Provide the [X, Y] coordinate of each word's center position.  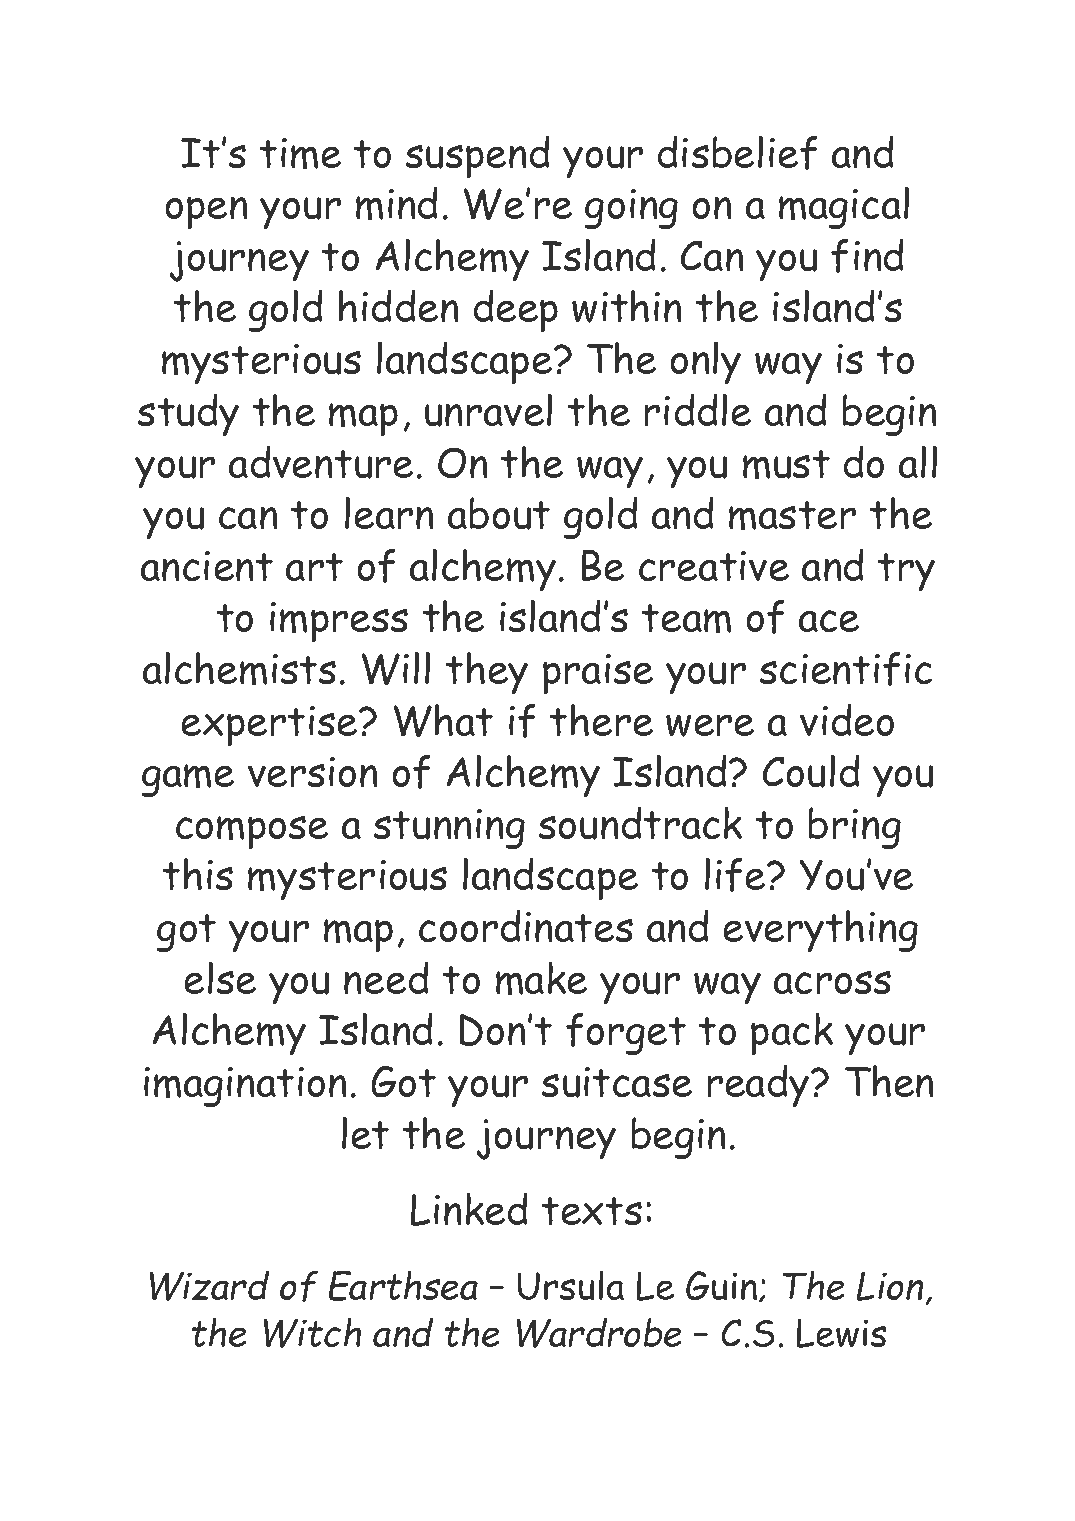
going [631, 209]
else [220, 978]
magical [844, 208]
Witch [312, 1333]
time [300, 153]
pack [792, 1034]
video [847, 720]
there [601, 720]
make [541, 978]
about [499, 513]
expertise [271, 726]
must [786, 464]
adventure [321, 462]
